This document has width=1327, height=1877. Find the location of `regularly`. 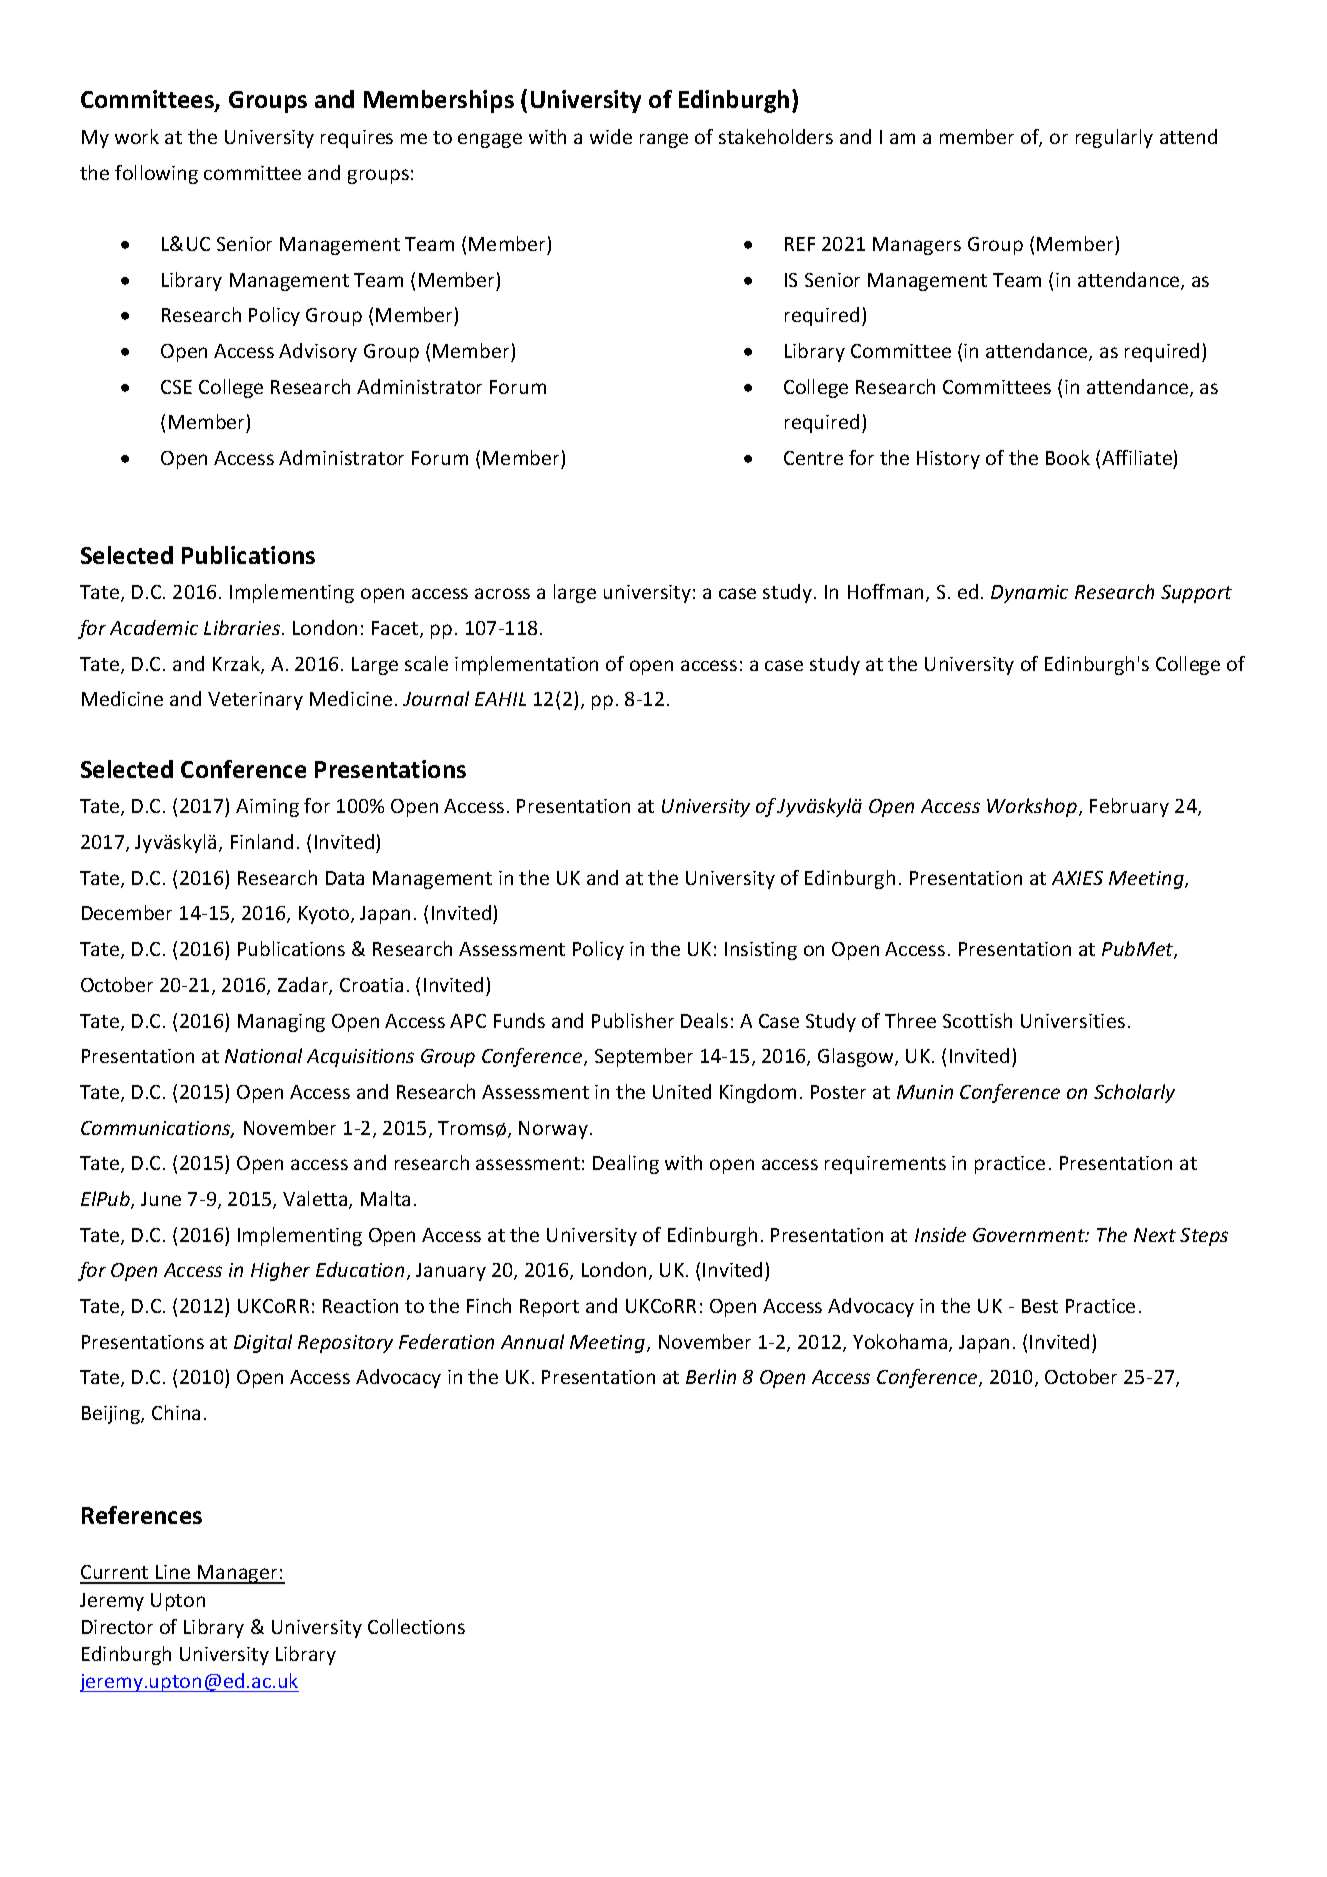

regularly is located at coordinates (1114, 138).
